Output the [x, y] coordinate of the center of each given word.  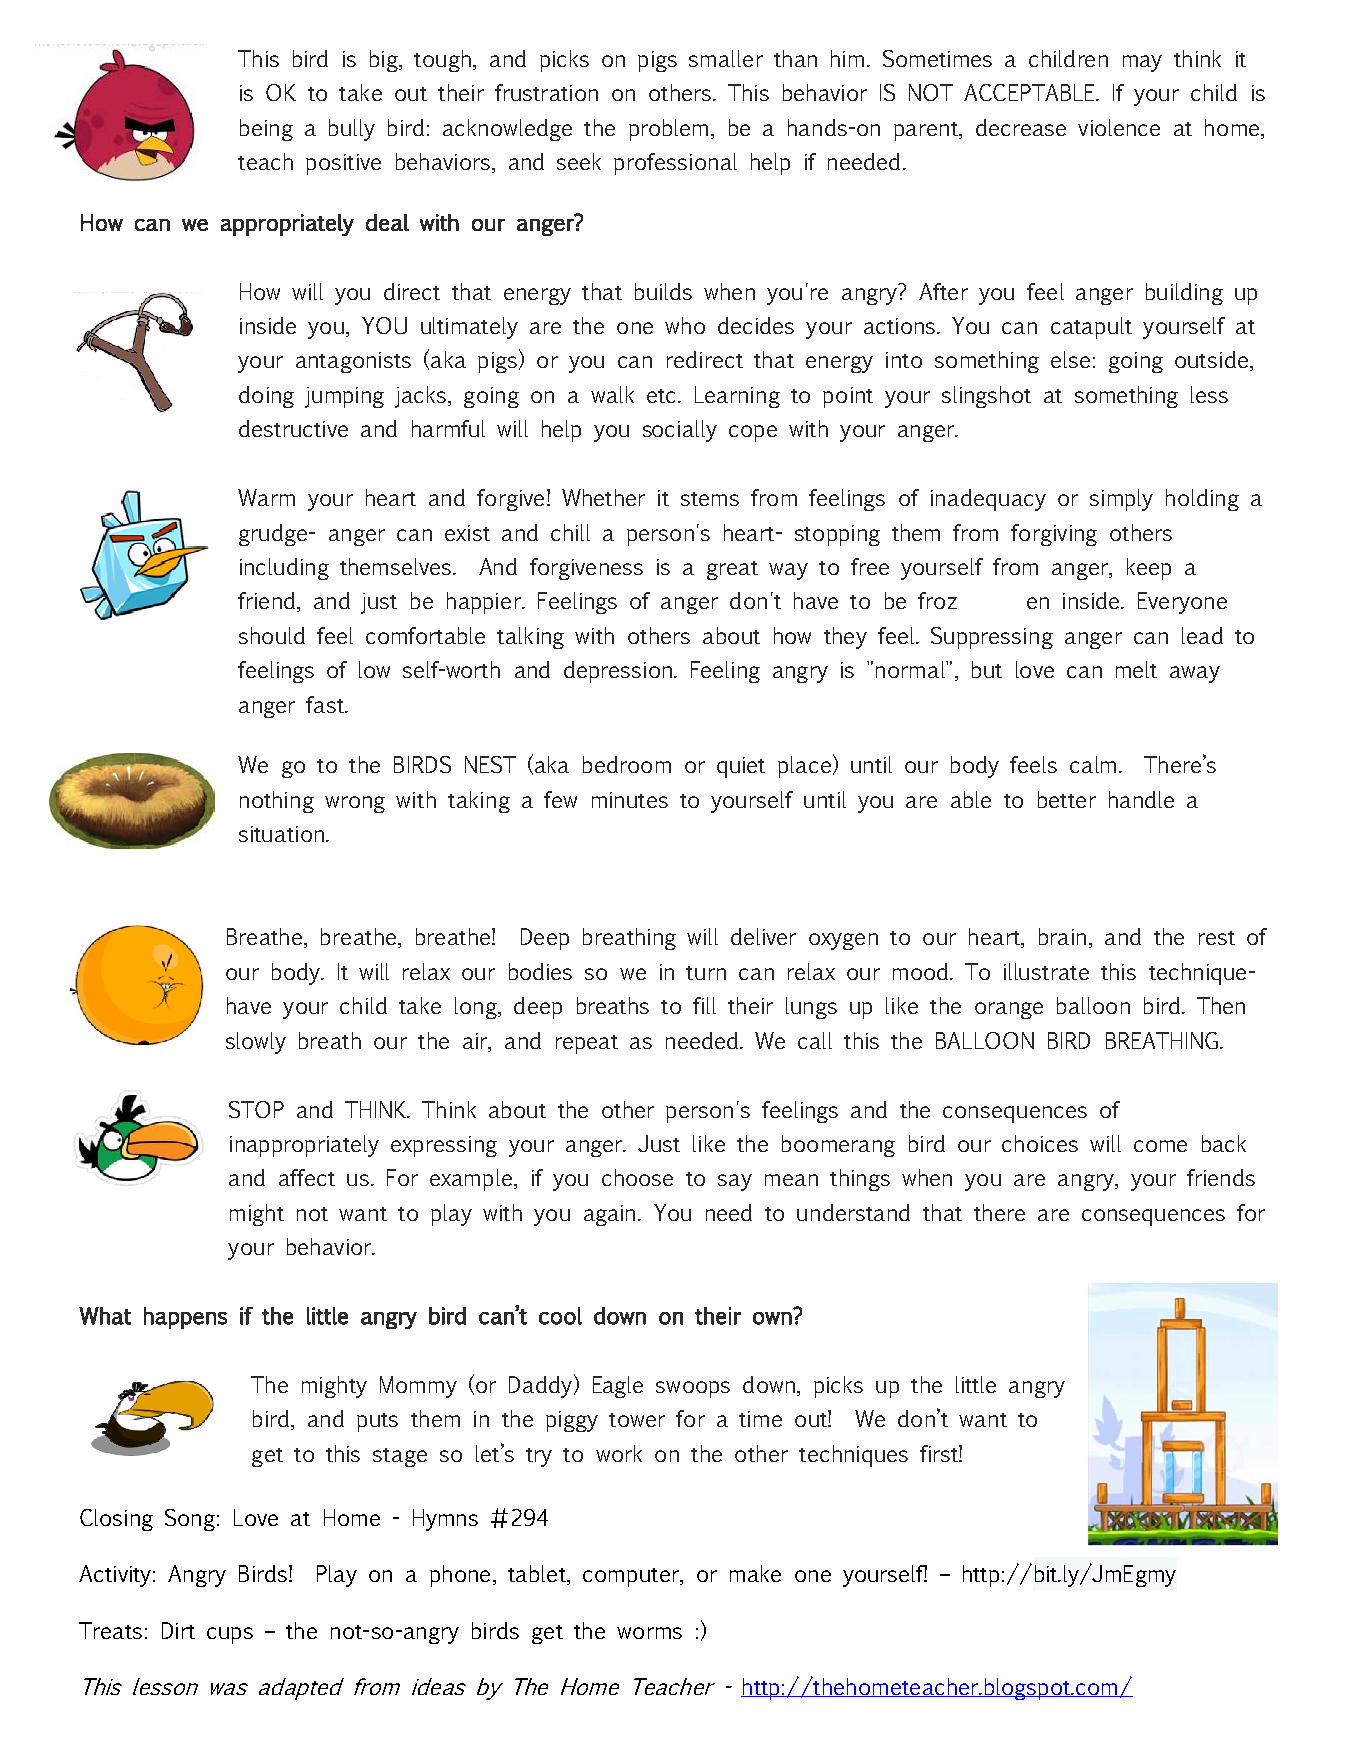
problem [668, 130]
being [266, 130]
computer [632, 1577]
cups [230, 1635]
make [755, 1573]
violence [1119, 127]
